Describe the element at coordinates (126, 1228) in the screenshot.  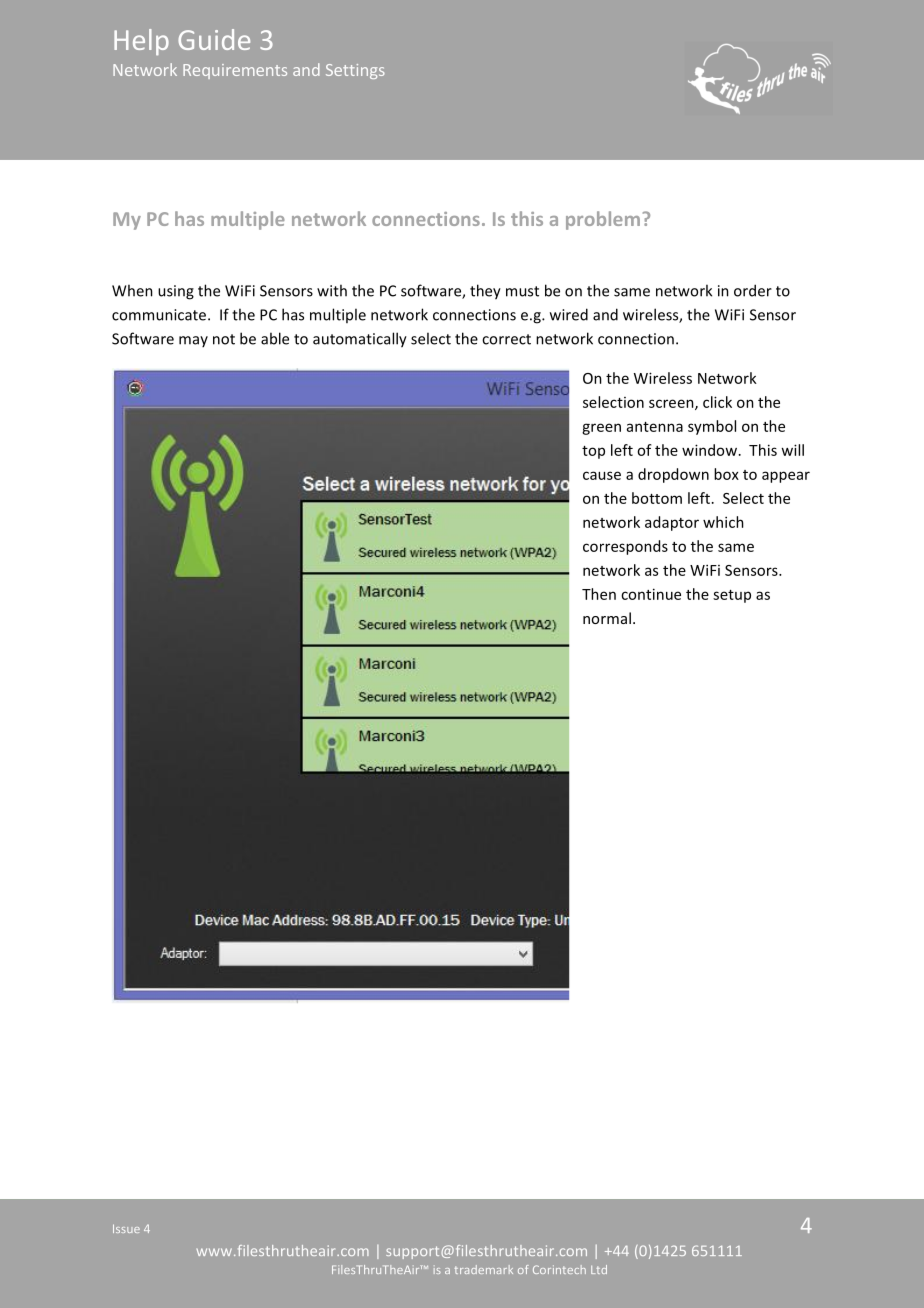
I see `Issue` at that location.
